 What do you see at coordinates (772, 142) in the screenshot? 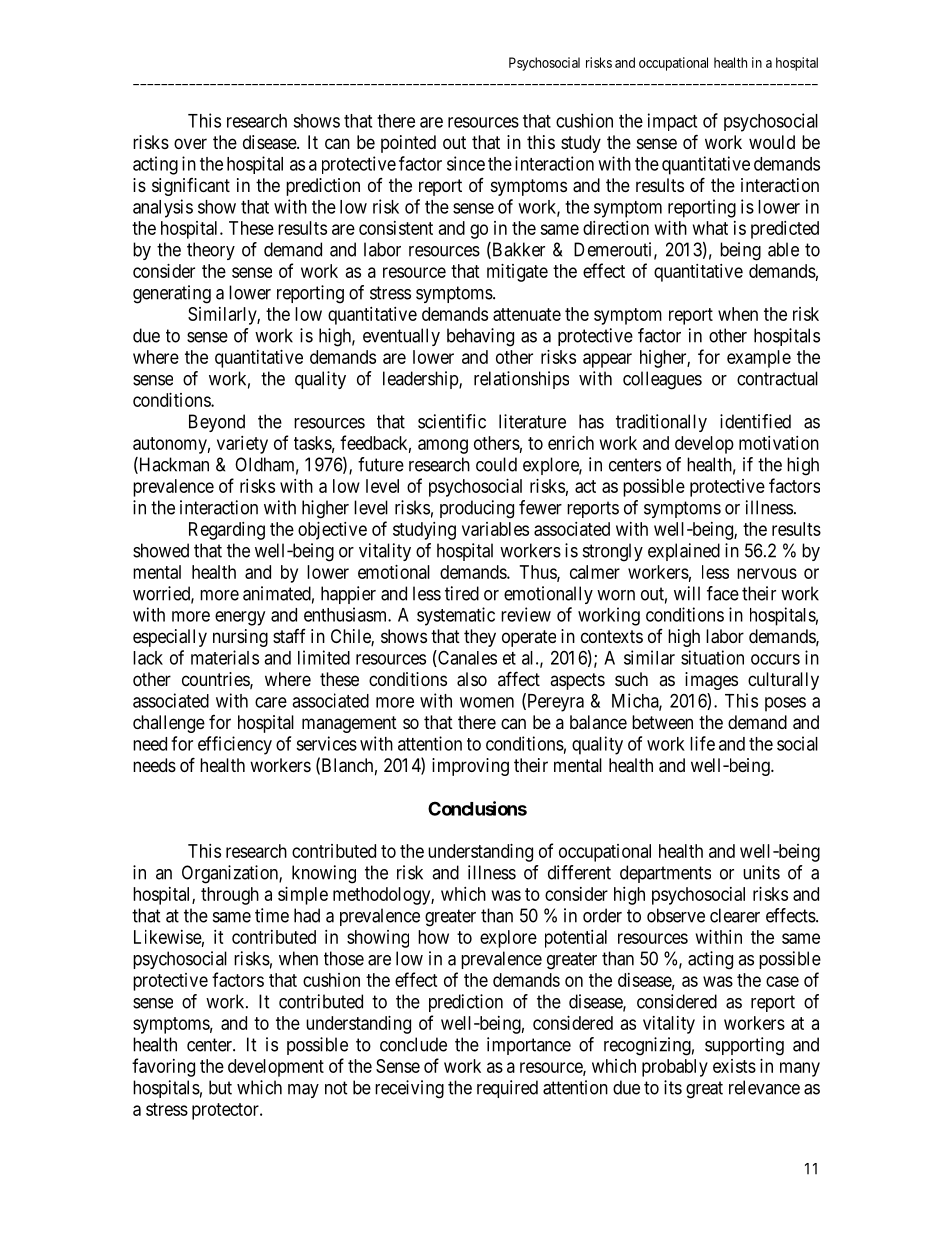
I see `would` at bounding box center [772, 142].
